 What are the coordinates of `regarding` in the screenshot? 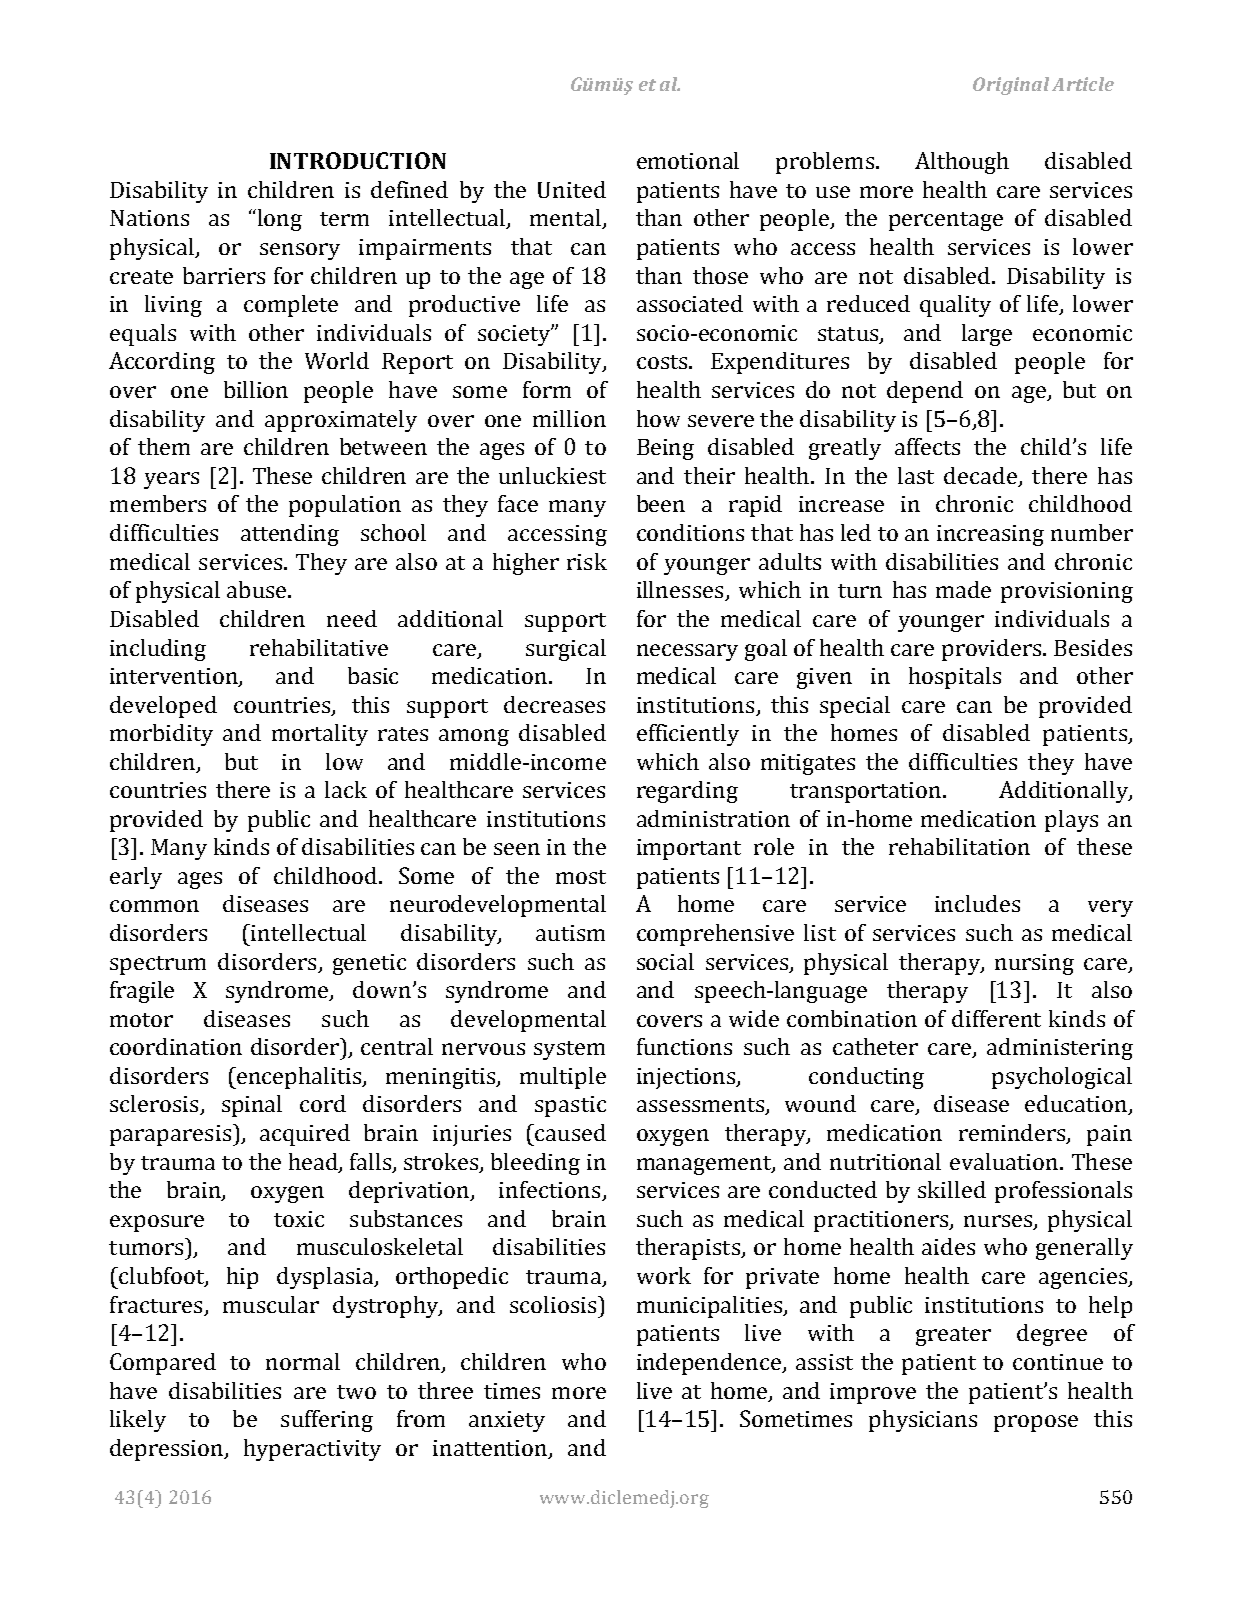 It's located at (687, 792).
